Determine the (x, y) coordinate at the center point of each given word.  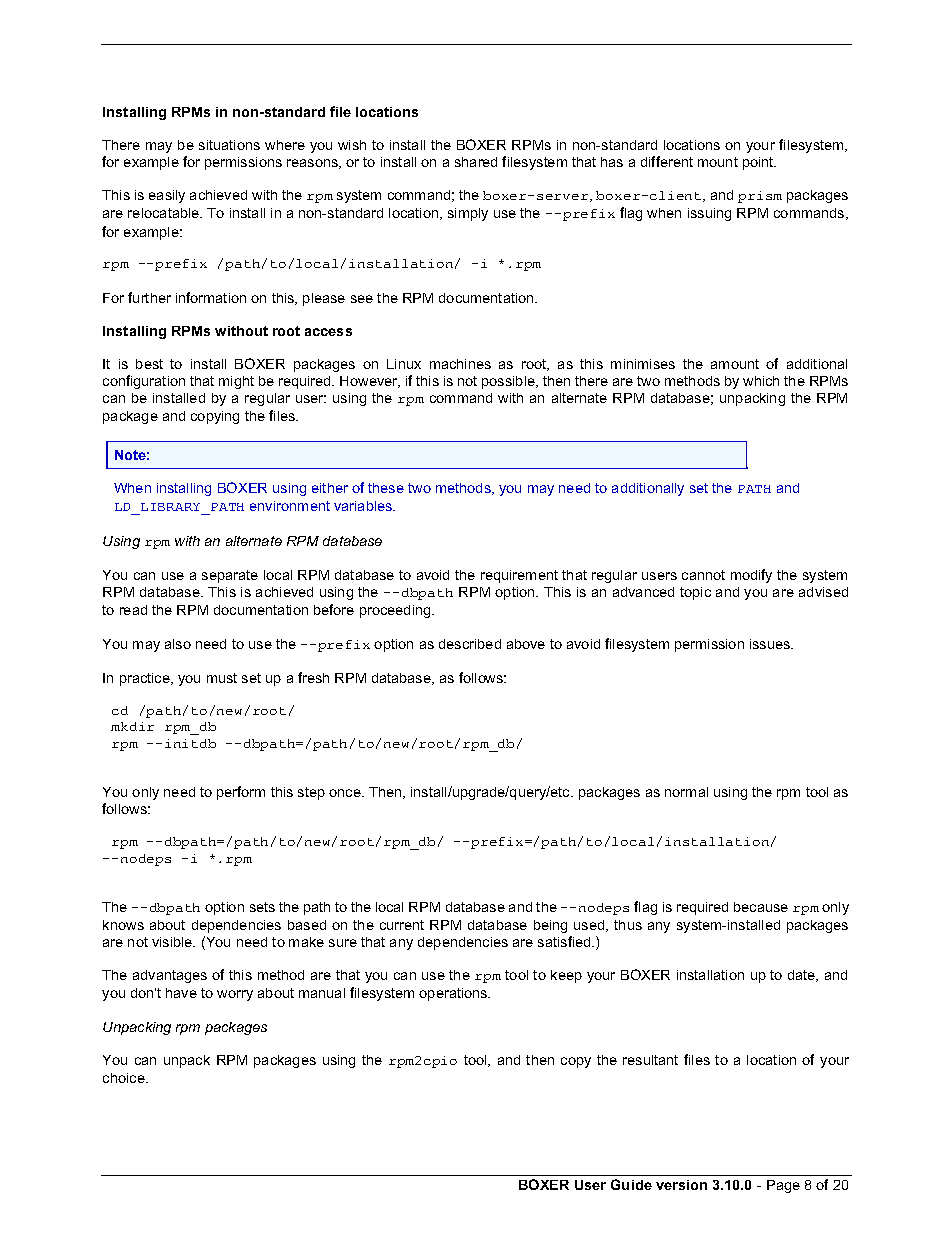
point (759, 163)
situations (229, 145)
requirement (519, 576)
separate (230, 576)
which (761, 381)
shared (476, 162)
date (803, 976)
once (346, 793)
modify (751, 576)
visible (173, 942)
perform (241, 793)
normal (686, 792)
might (236, 382)
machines (460, 364)
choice (125, 1078)
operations (454, 994)
